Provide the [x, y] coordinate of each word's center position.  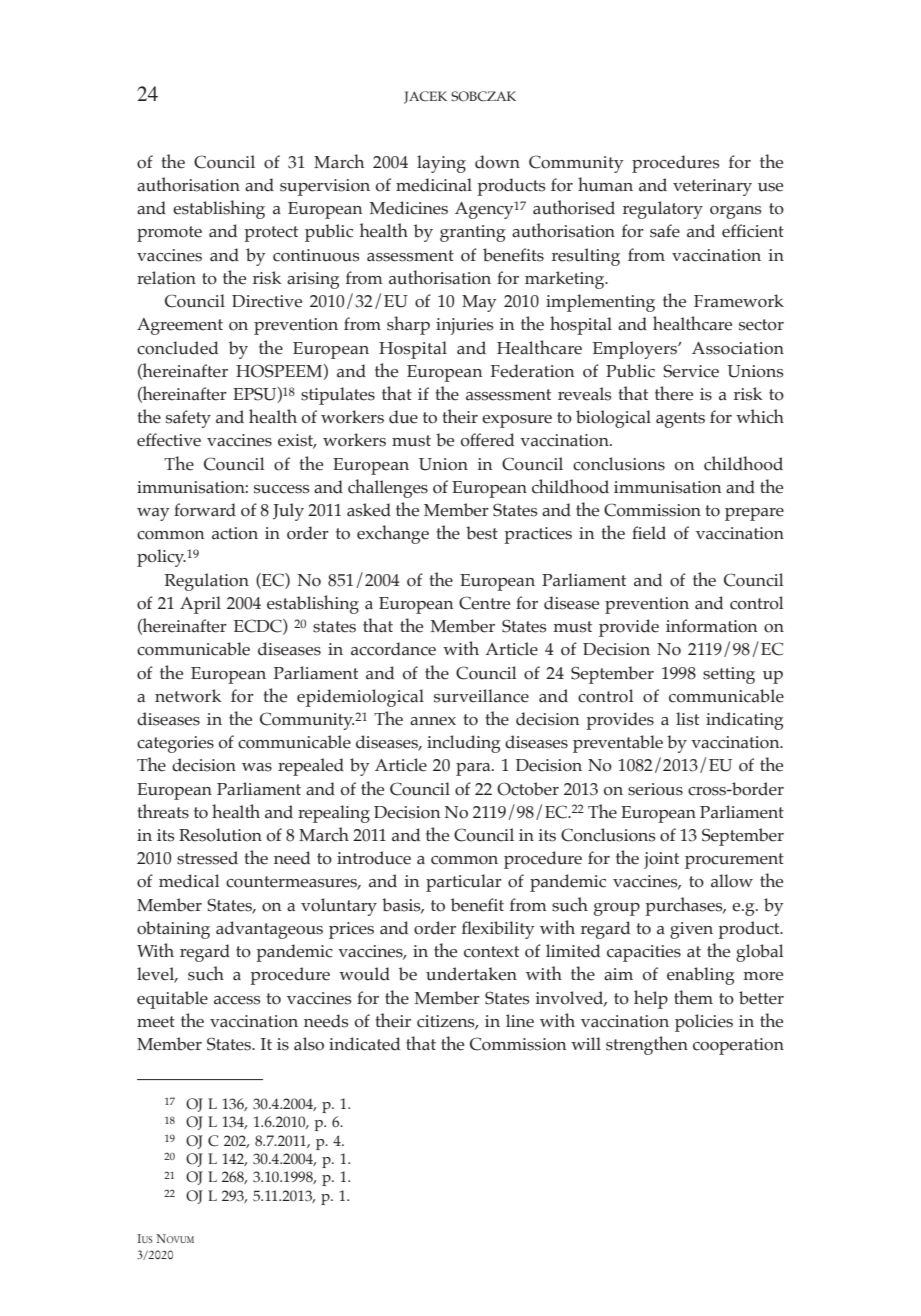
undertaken [471, 974]
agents [680, 420]
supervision [325, 187]
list [687, 719]
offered [487, 440]
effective [169, 440]
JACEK [425, 97]
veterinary [712, 187]
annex [433, 721]
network [188, 696]
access [237, 1000]
